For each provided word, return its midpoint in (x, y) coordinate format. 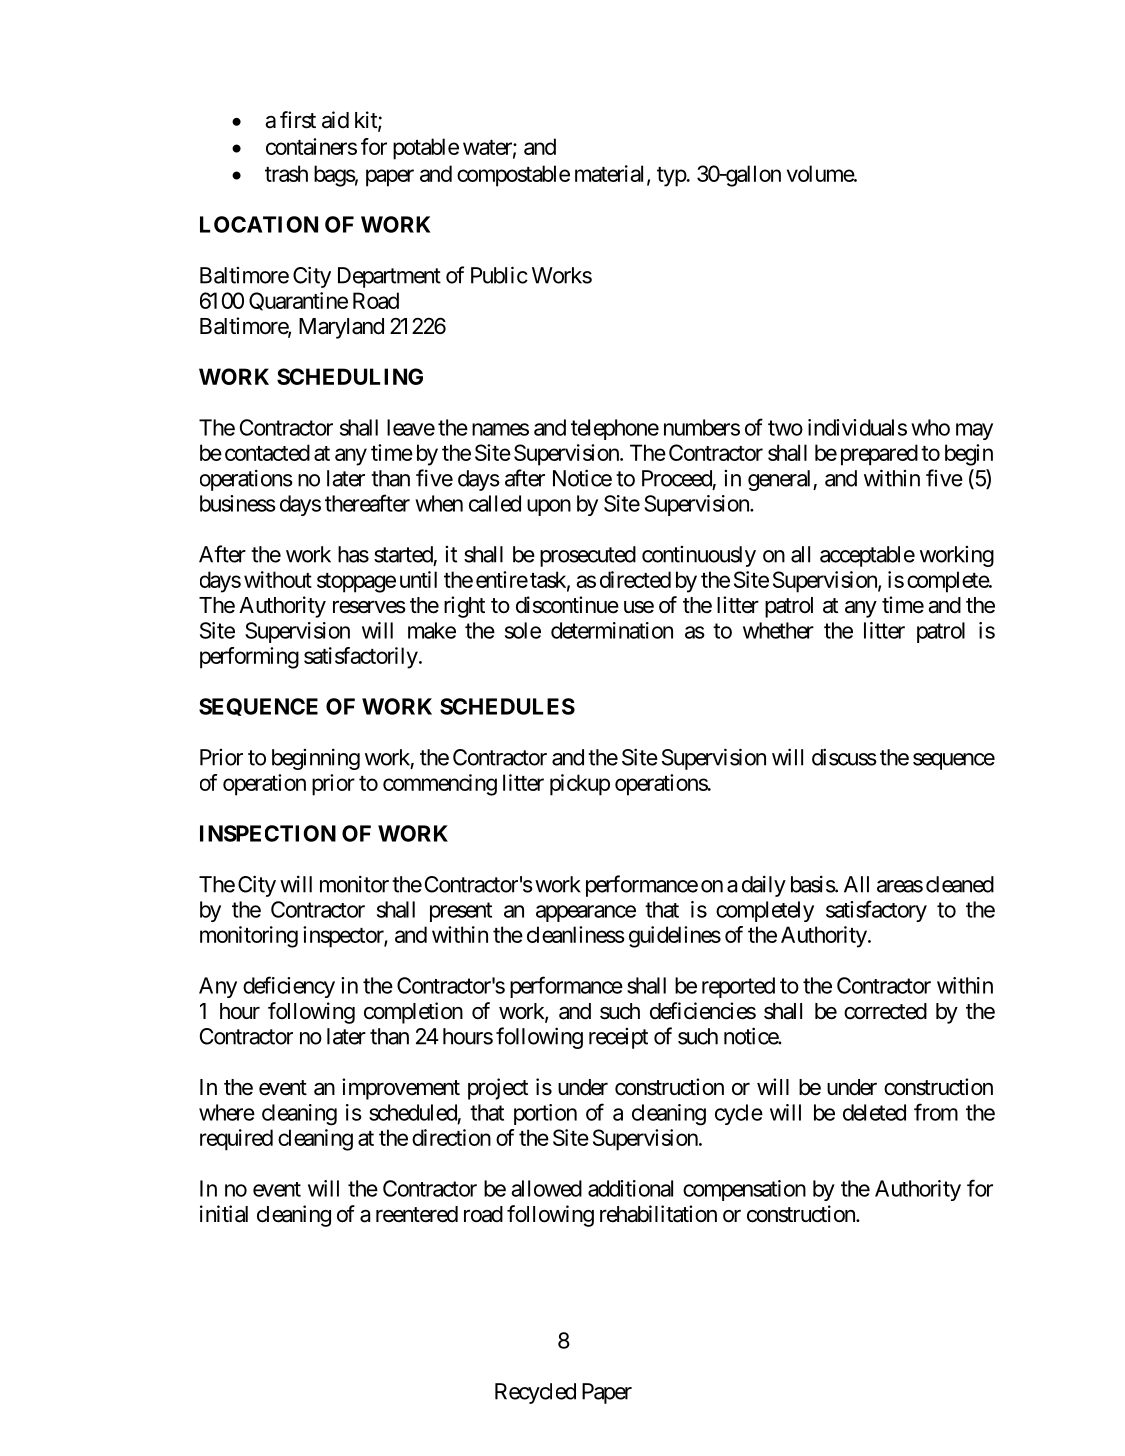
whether (778, 630)
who (930, 427)
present (461, 912)
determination (612, 630)
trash (286, 173)
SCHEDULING (350, 376)
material (611, 174)
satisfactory (876, 911)
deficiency (289, 987)
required (236, 1140)
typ (672, 177)
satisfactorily (361, 658)
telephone (615, 429)
